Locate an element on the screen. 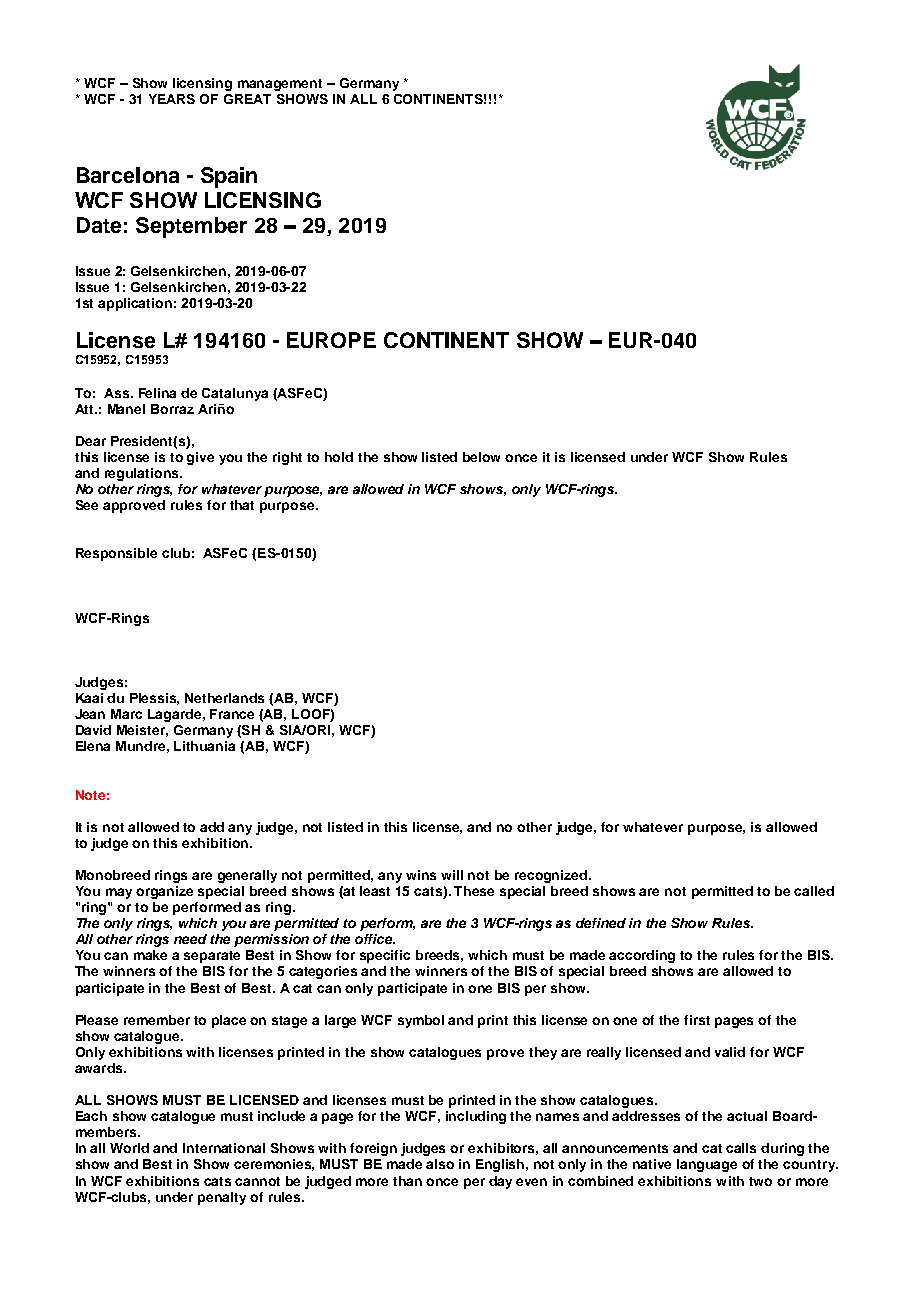  YEARS is located at coordinates (172, 99).
